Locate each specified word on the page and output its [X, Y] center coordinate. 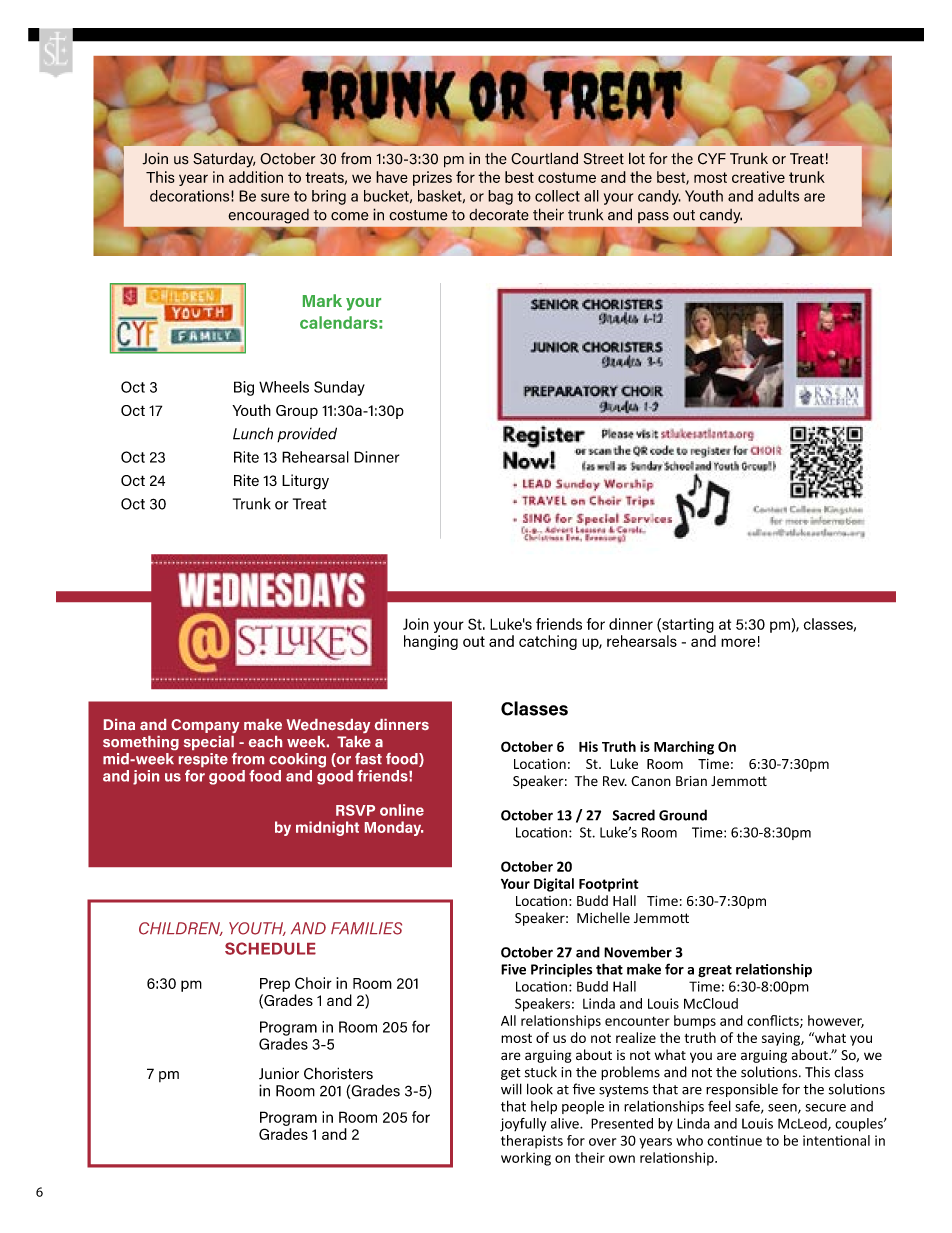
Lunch [253, 433]
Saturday [224, 160]
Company [205, 726]
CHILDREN [181, 929]
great [715, 971]
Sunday [339, 388]
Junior [279, 1073]
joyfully [523, 1125]
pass [653, 217]
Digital [554, 885]
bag [500, 197]
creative [758, 177]
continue [734, 1140]
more [738, 642]
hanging [431, 642]
